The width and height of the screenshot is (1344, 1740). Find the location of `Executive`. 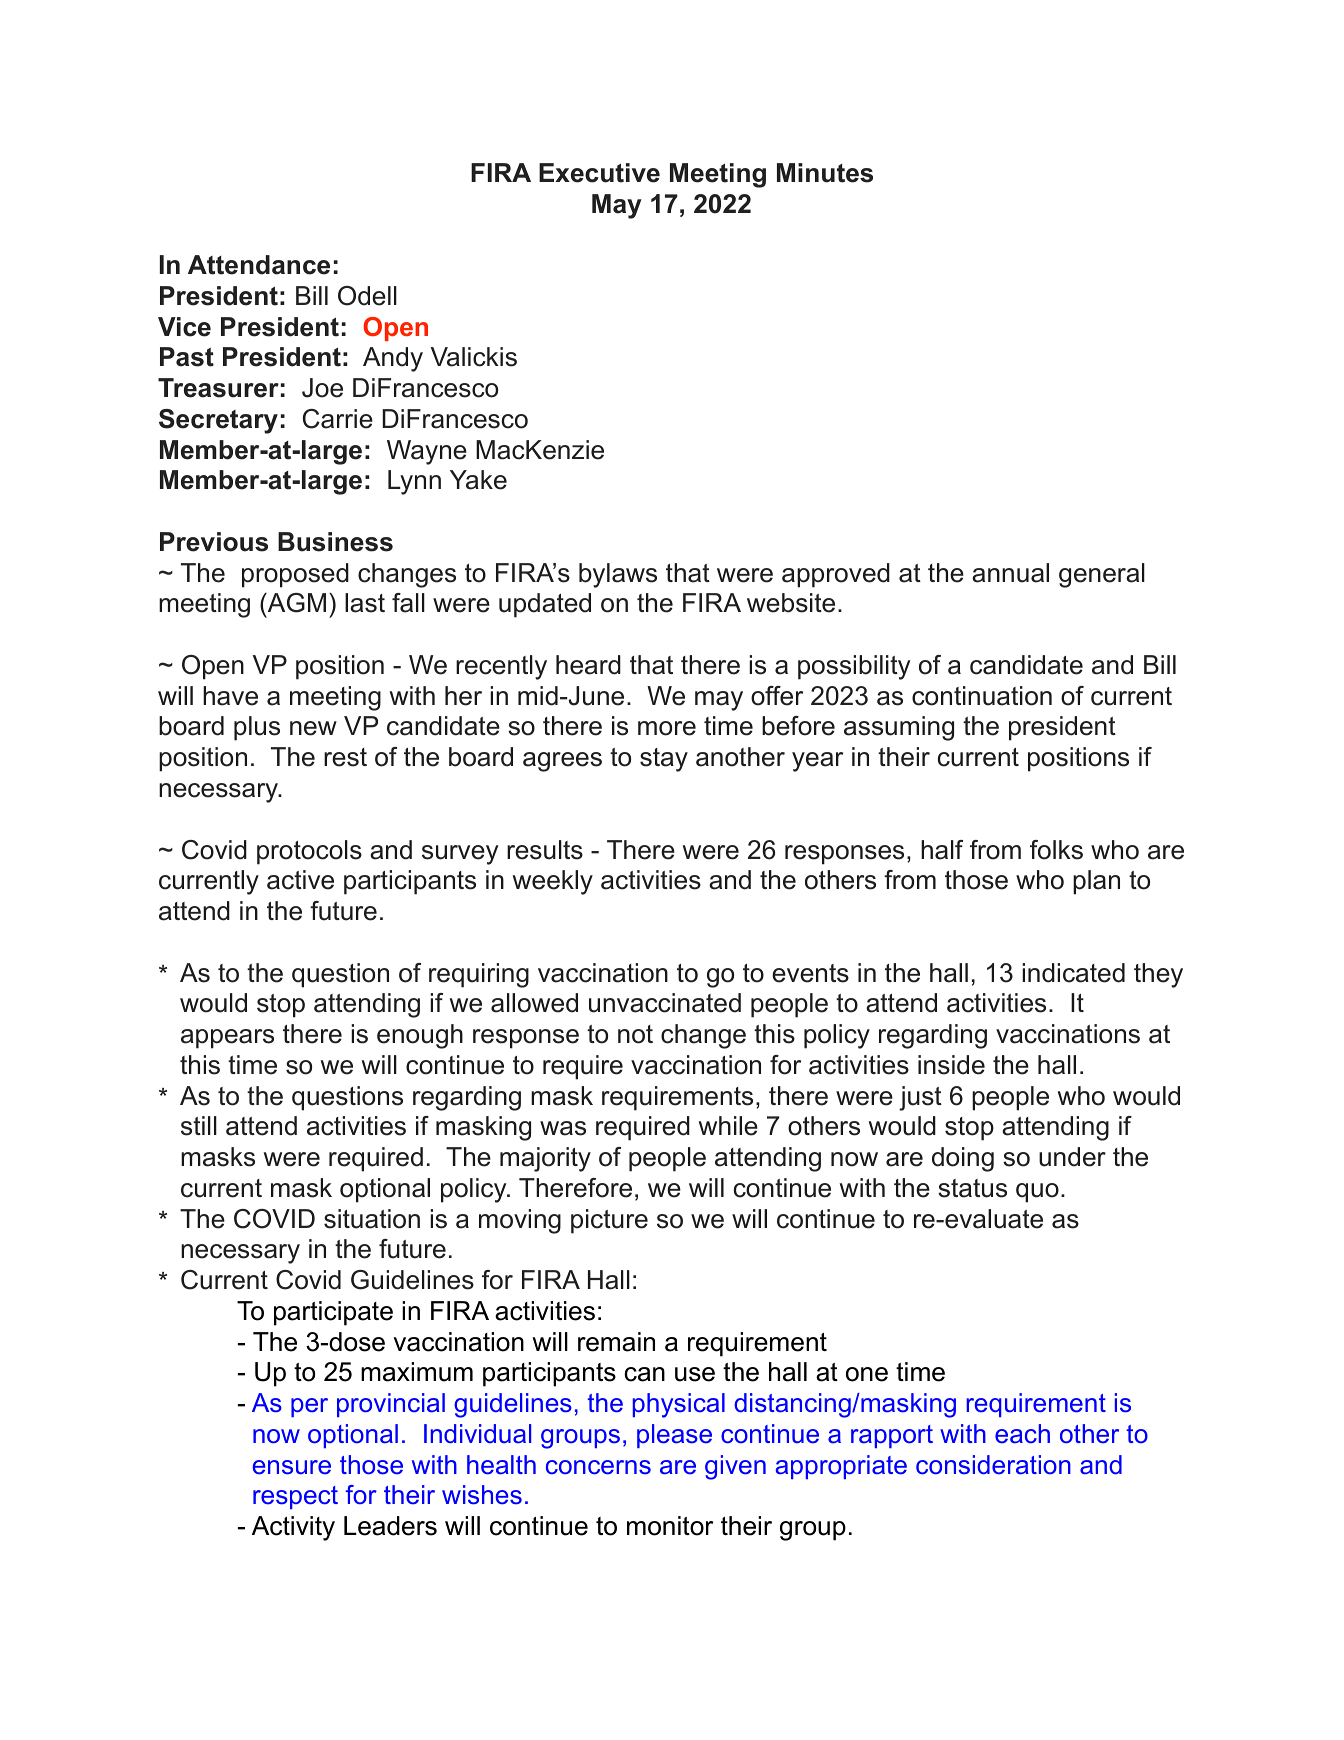

Executive is located at coordinates (599, 173).
